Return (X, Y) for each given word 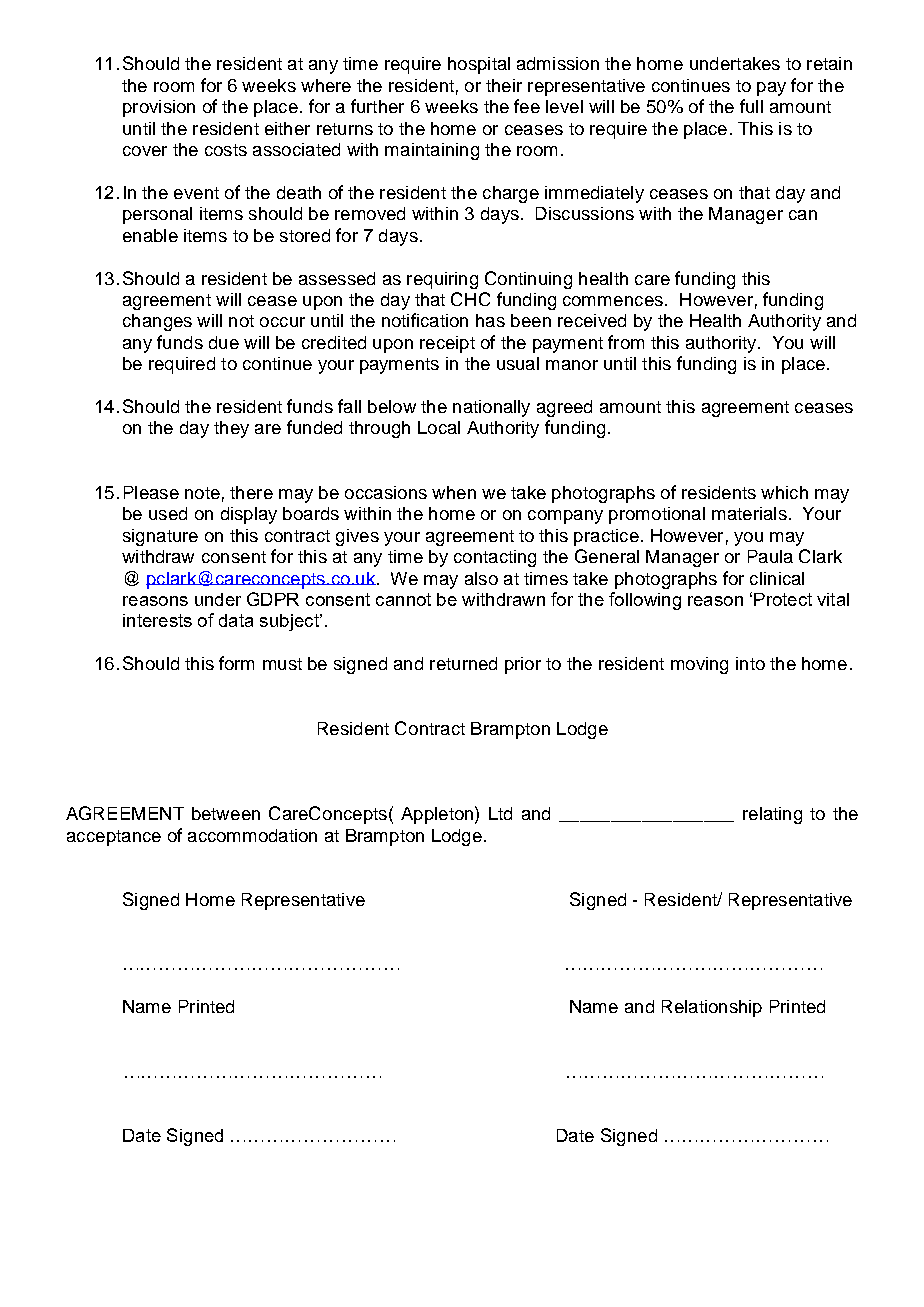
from (626, 342)
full (751, 106)
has (490, 320)
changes (157, 322)
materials (749, 513)
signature (160, 537)
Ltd (500, 813)
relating (772, 815)
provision (159, 108)
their (504, 85)
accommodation (252, 835)
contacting (495, 558)
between (226, 813)
